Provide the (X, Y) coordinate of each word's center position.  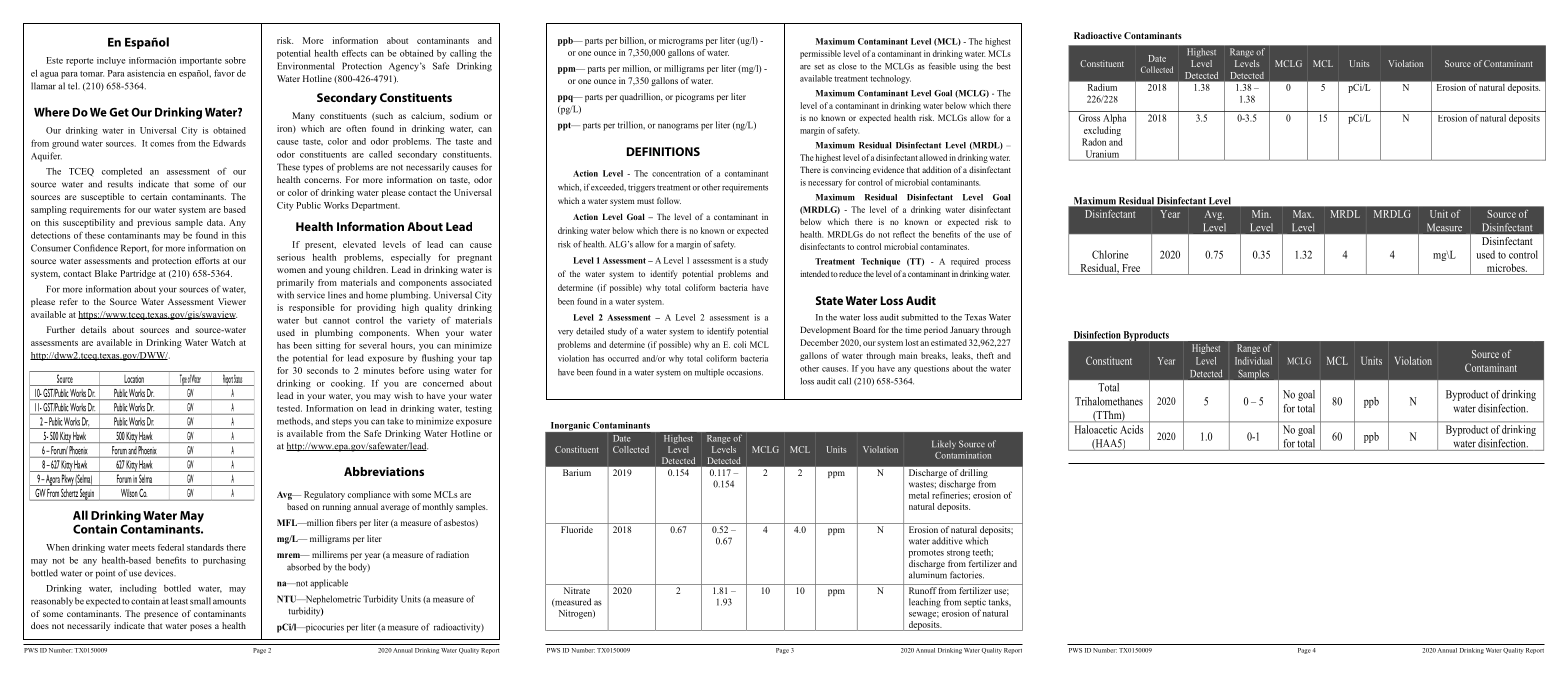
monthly (438, 507)
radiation (452, 554)
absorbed (303, 567)
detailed (590, 331)
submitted (919, 317)
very (565, 333)
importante (201, 61)
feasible (942, 66)
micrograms (681, 41)
